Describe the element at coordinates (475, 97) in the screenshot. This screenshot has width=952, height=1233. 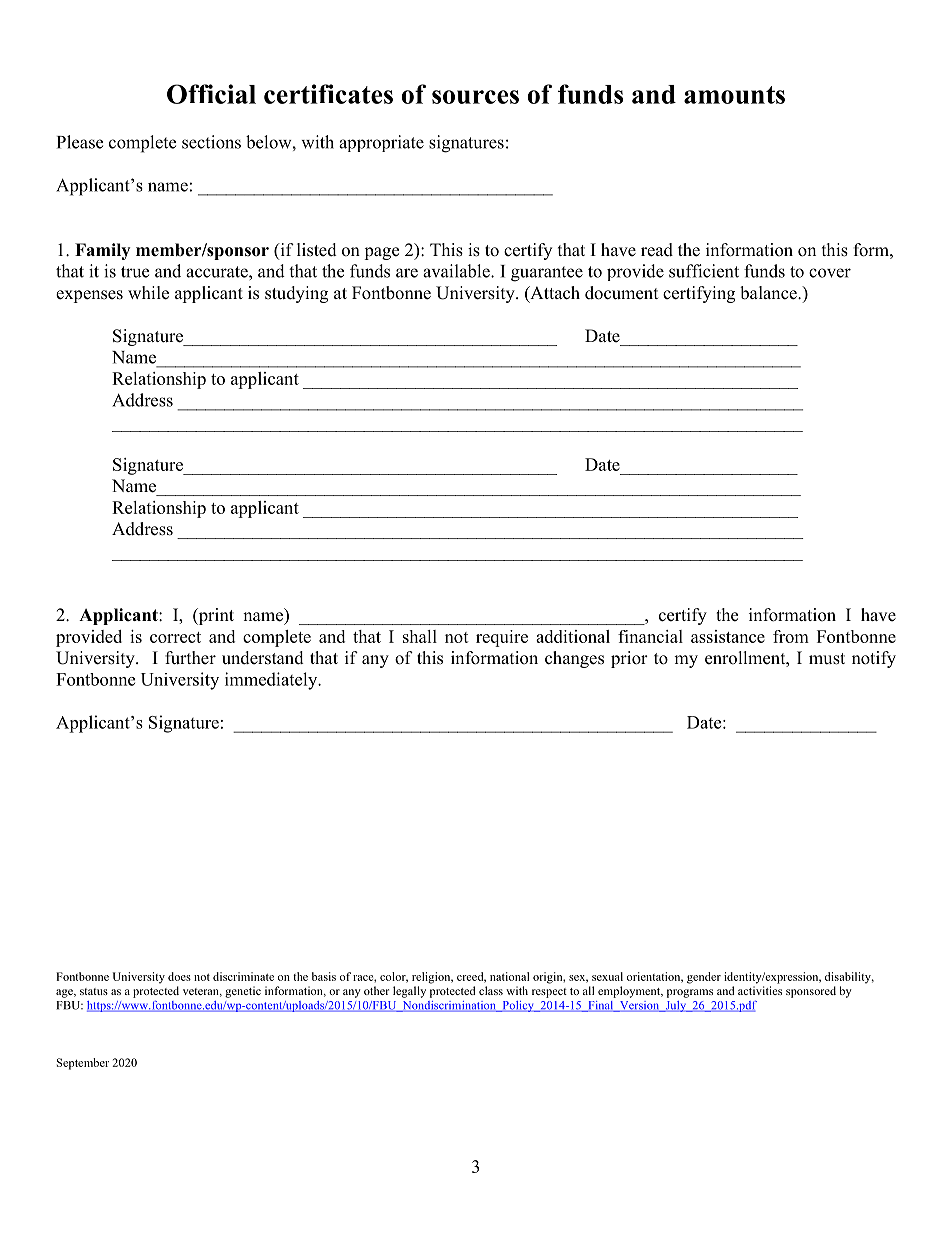
I see `sources` at that location.
